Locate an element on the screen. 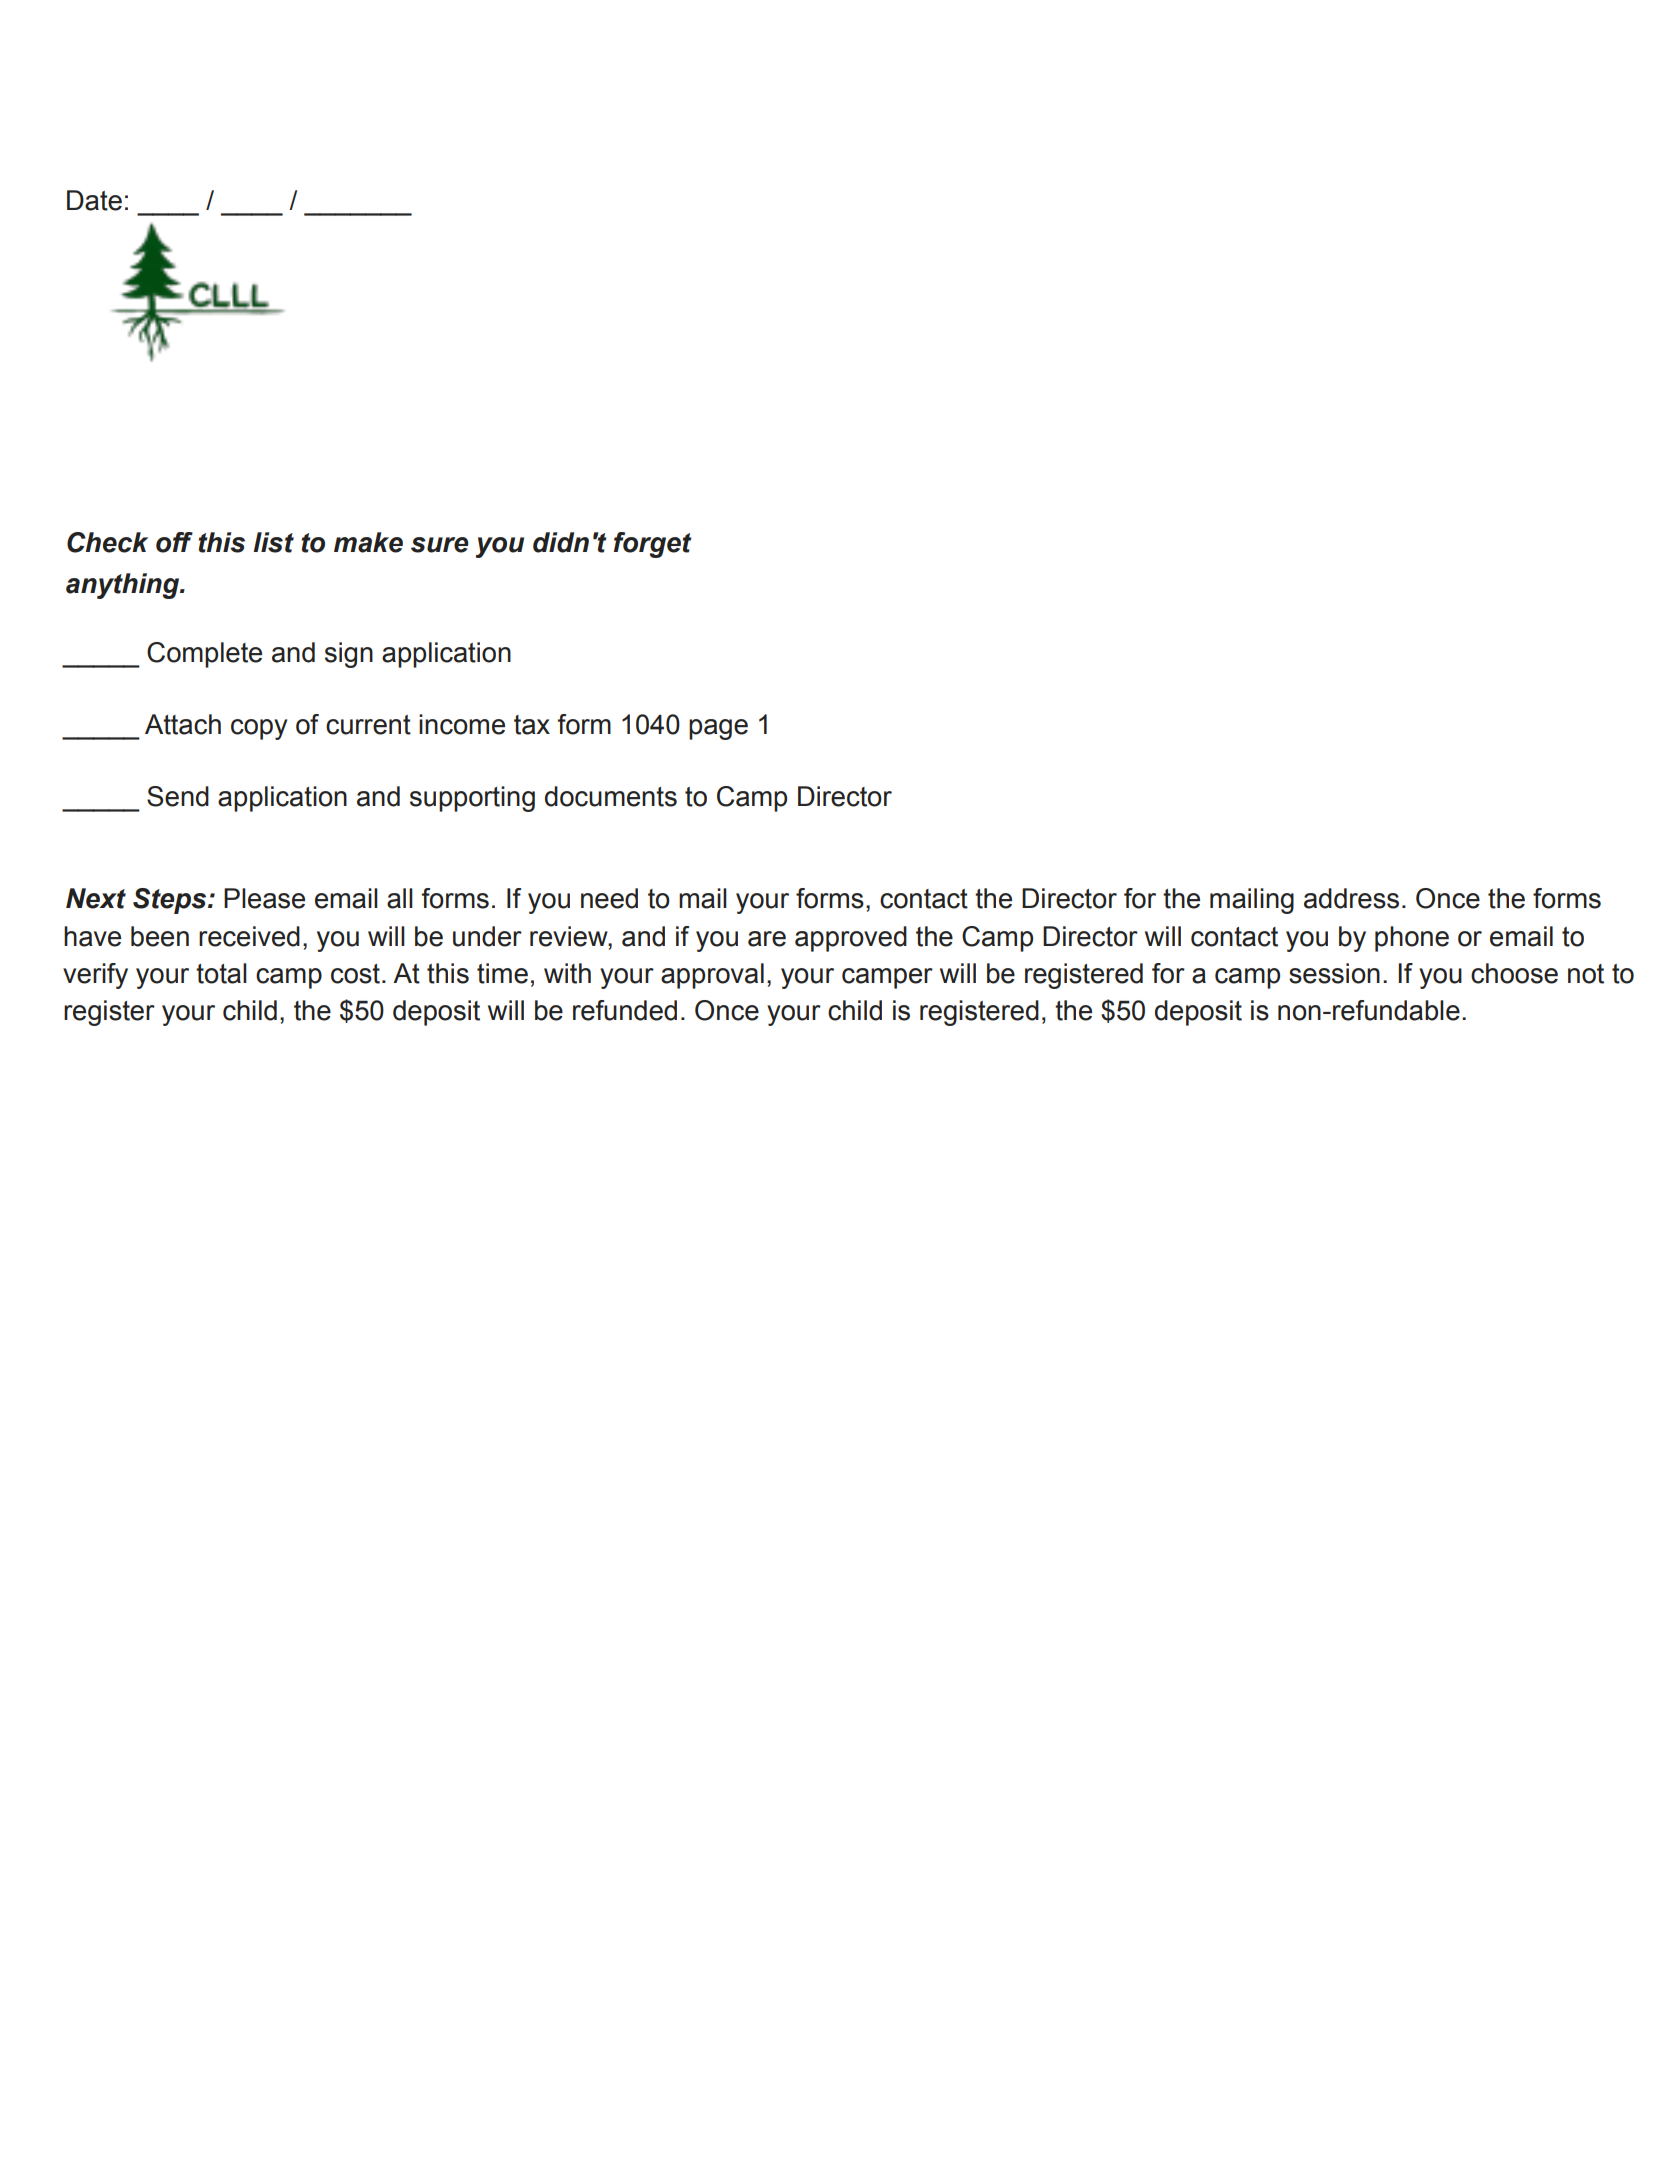 This screenshot has height=2164, width=1673. forget is located at coordinates (653, 545).
